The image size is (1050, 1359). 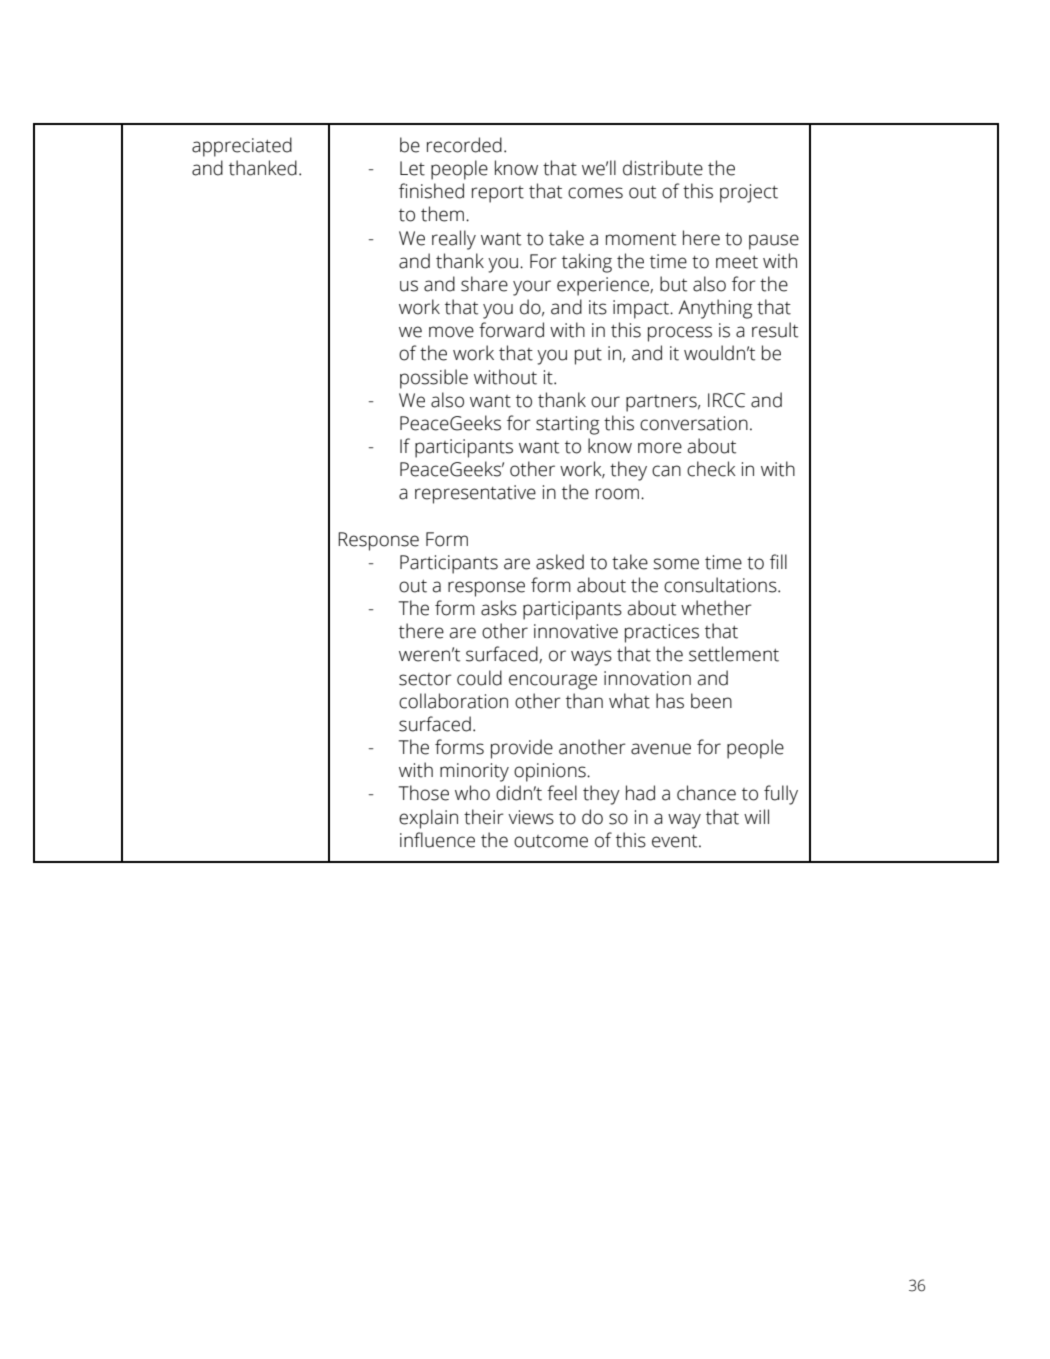 I want to click on distribute, so click(x=663, y=168).
